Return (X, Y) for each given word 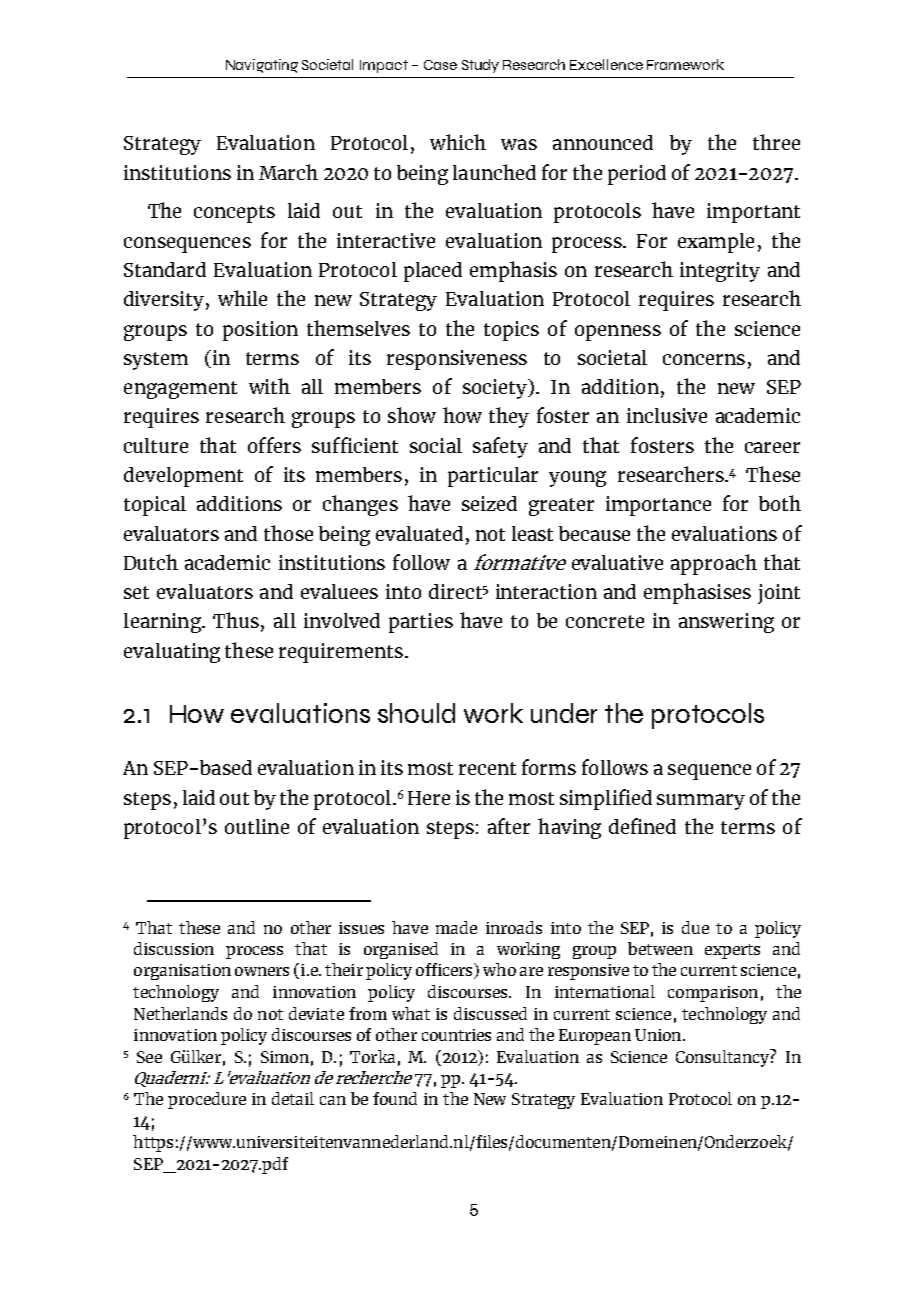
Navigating (262, 66)
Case (440, 65)
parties (421, 623)
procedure (207, 1100)
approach (714, 564)
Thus (236, 620)
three (776, 142)
